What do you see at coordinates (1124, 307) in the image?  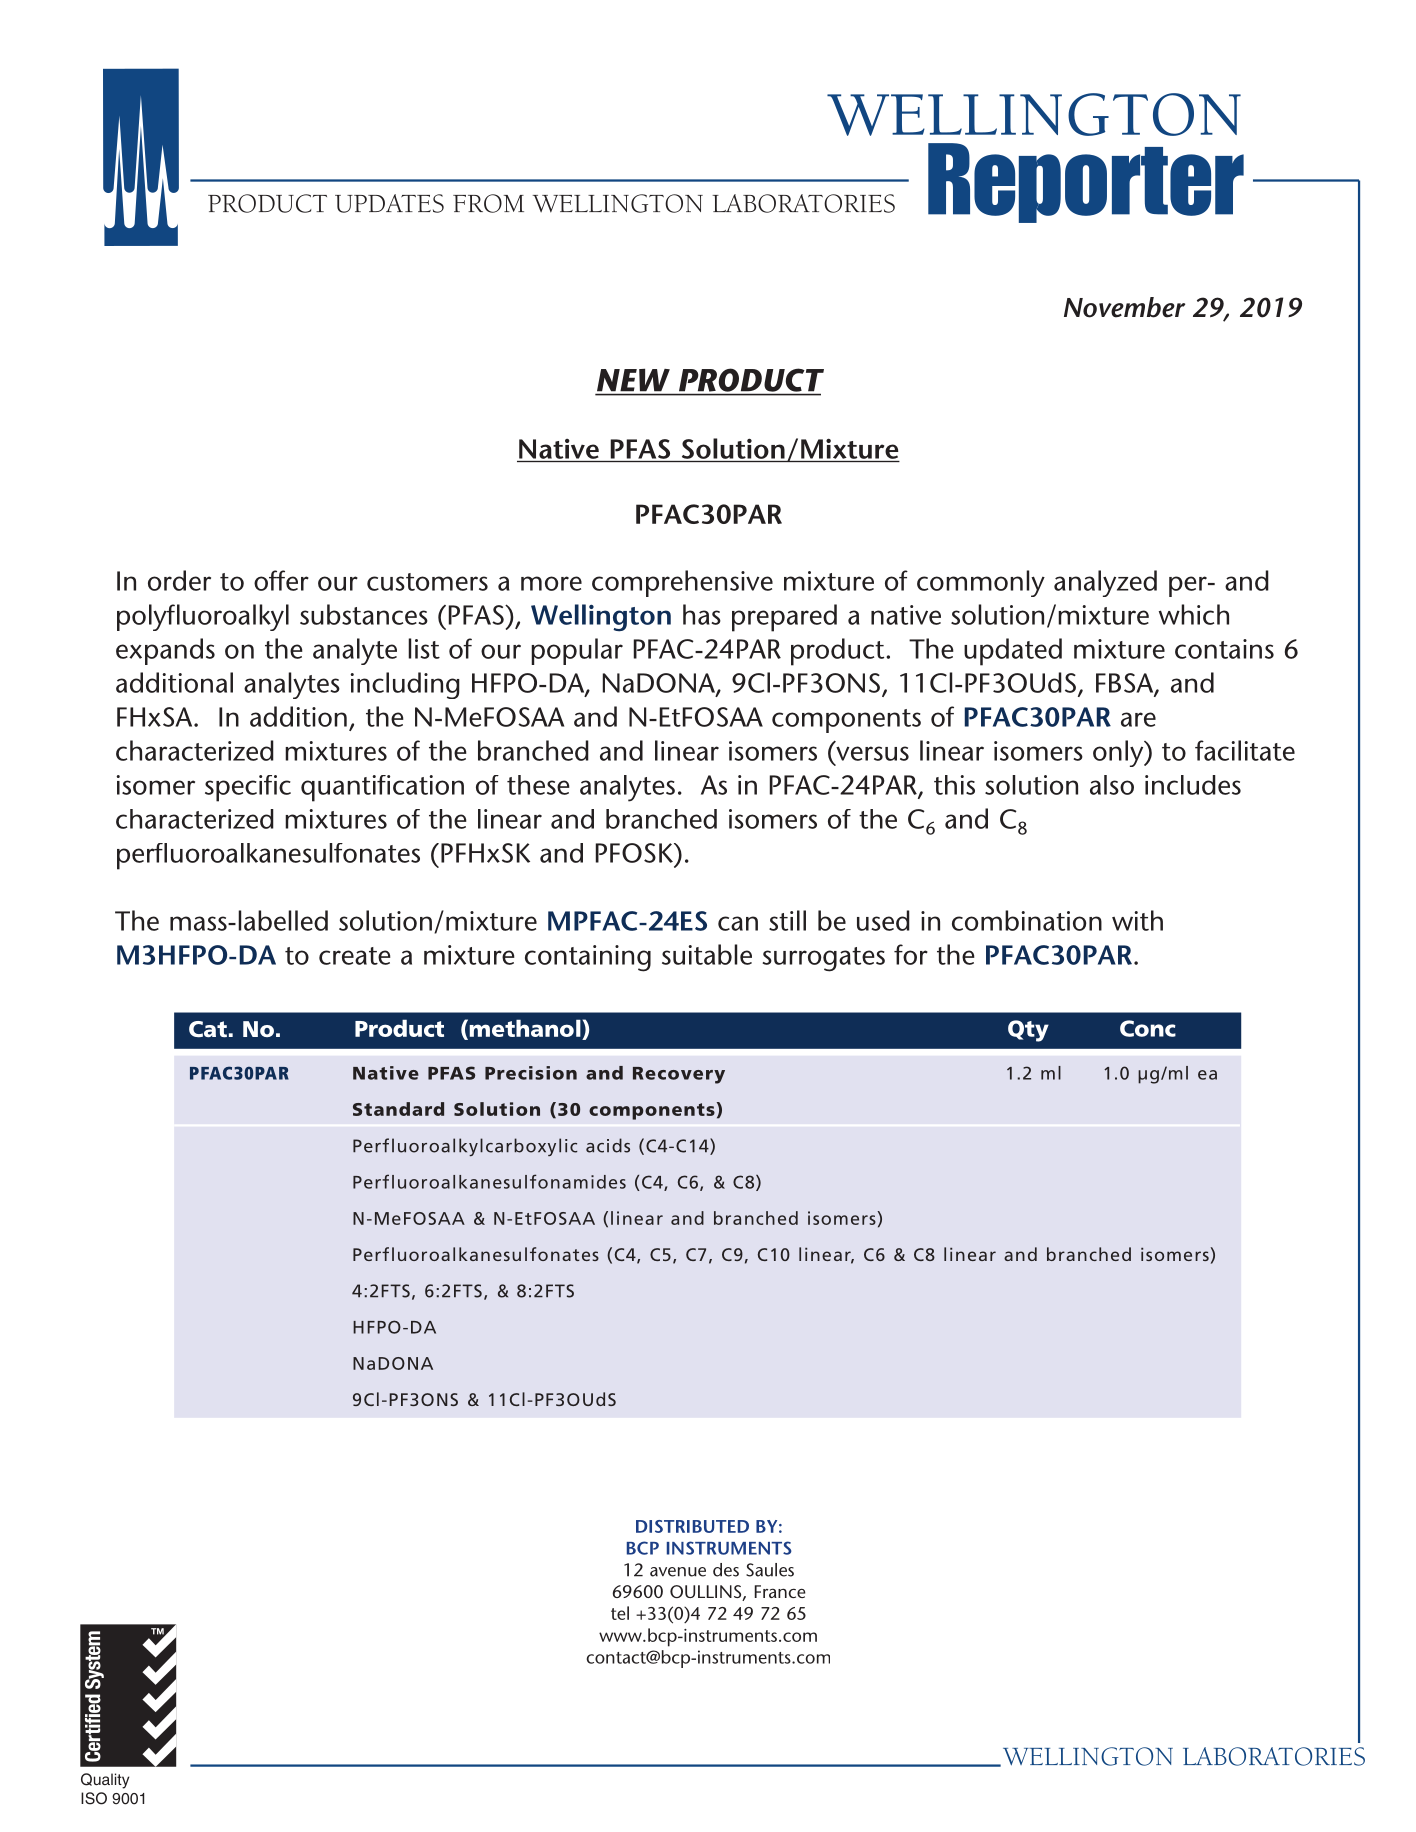 I see `November` at bounding box center [1124, 307].
